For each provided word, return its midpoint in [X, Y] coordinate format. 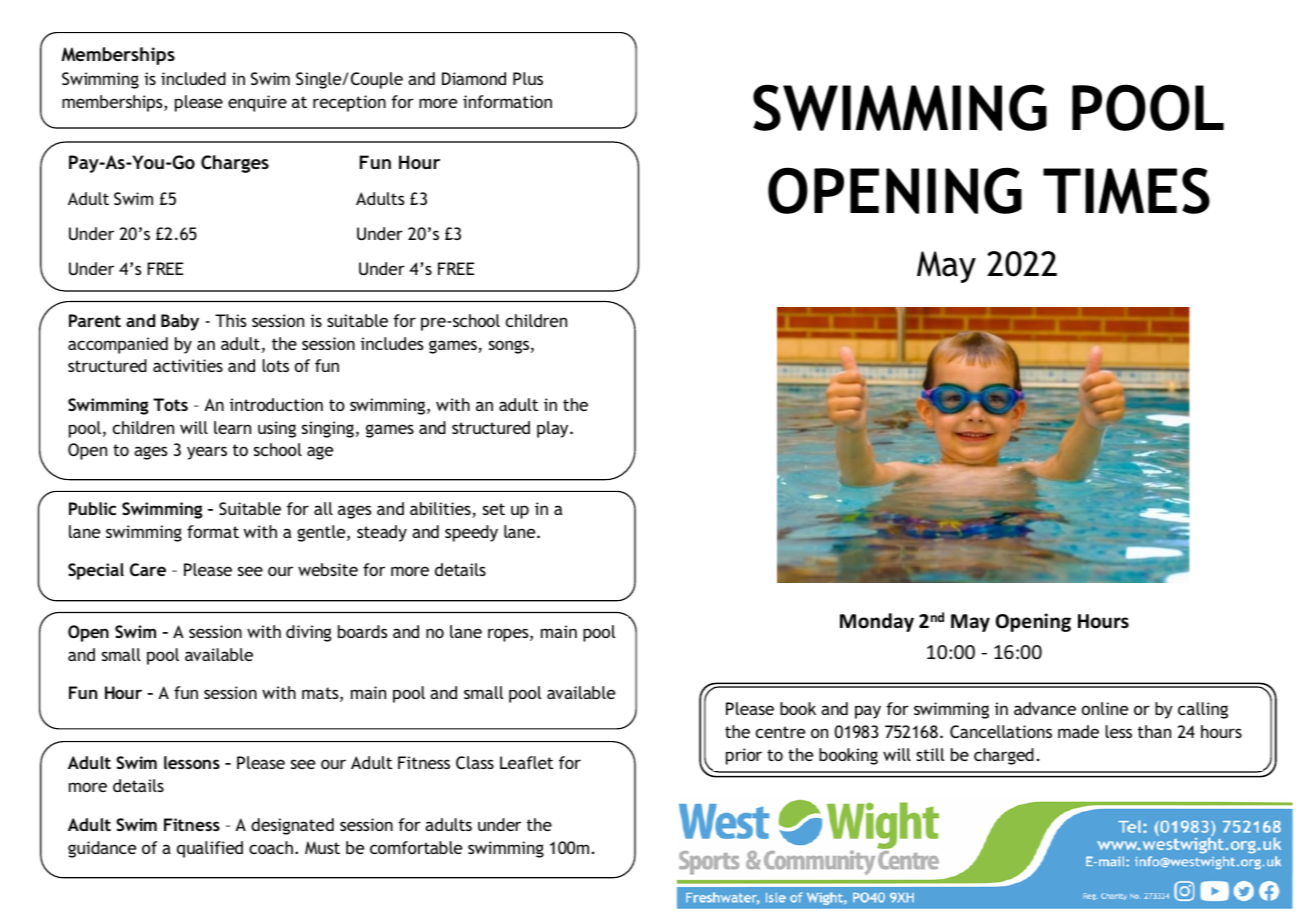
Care [148, 569]
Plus [528, 78]
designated [292, 826]
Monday [877, 622]
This [231, 320]
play [554, 429]
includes [392, 343]
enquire [257, 103]
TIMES [1126, 191]
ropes [509, 635]
